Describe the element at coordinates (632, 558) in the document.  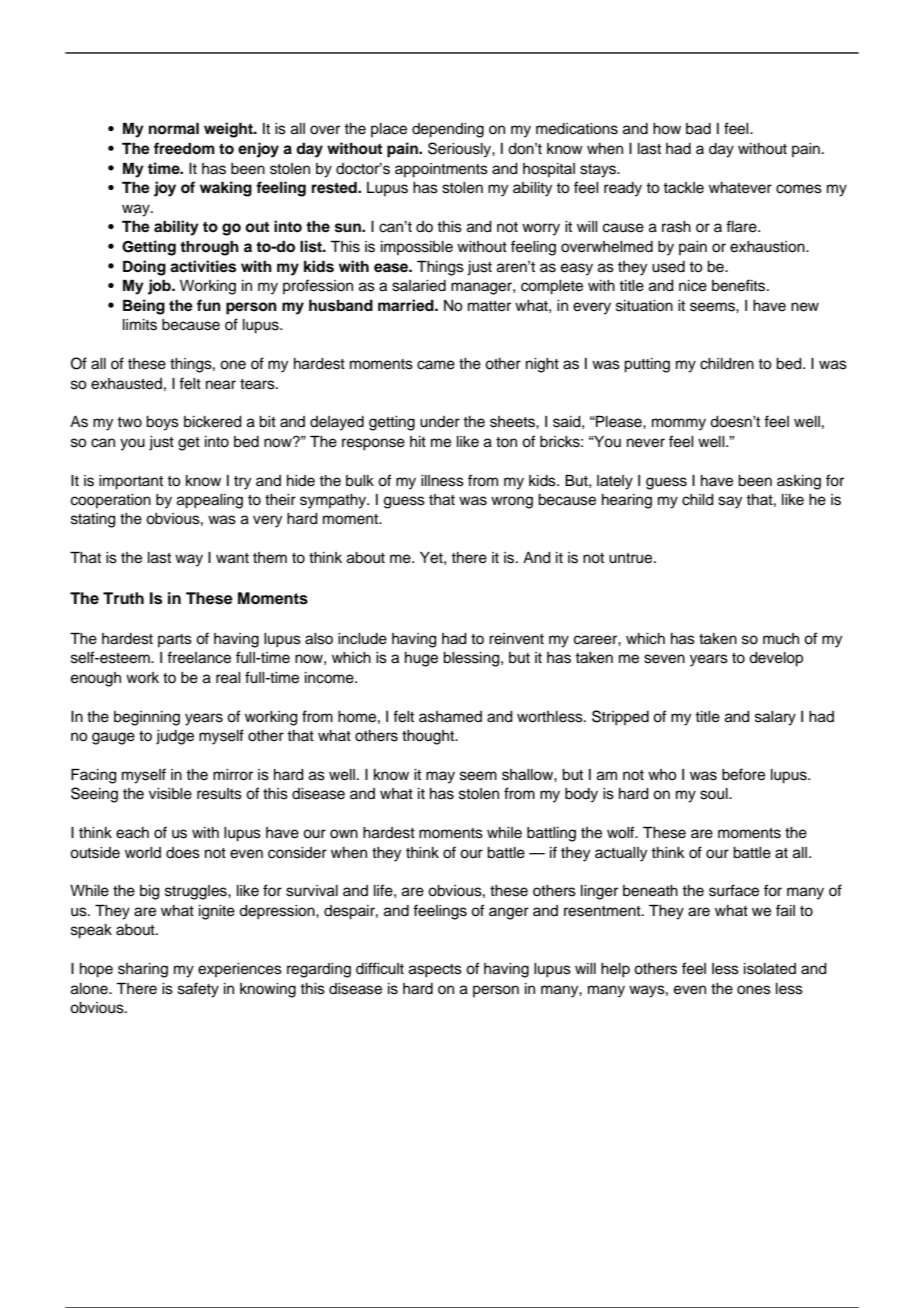
I see `untrue` at that location.
